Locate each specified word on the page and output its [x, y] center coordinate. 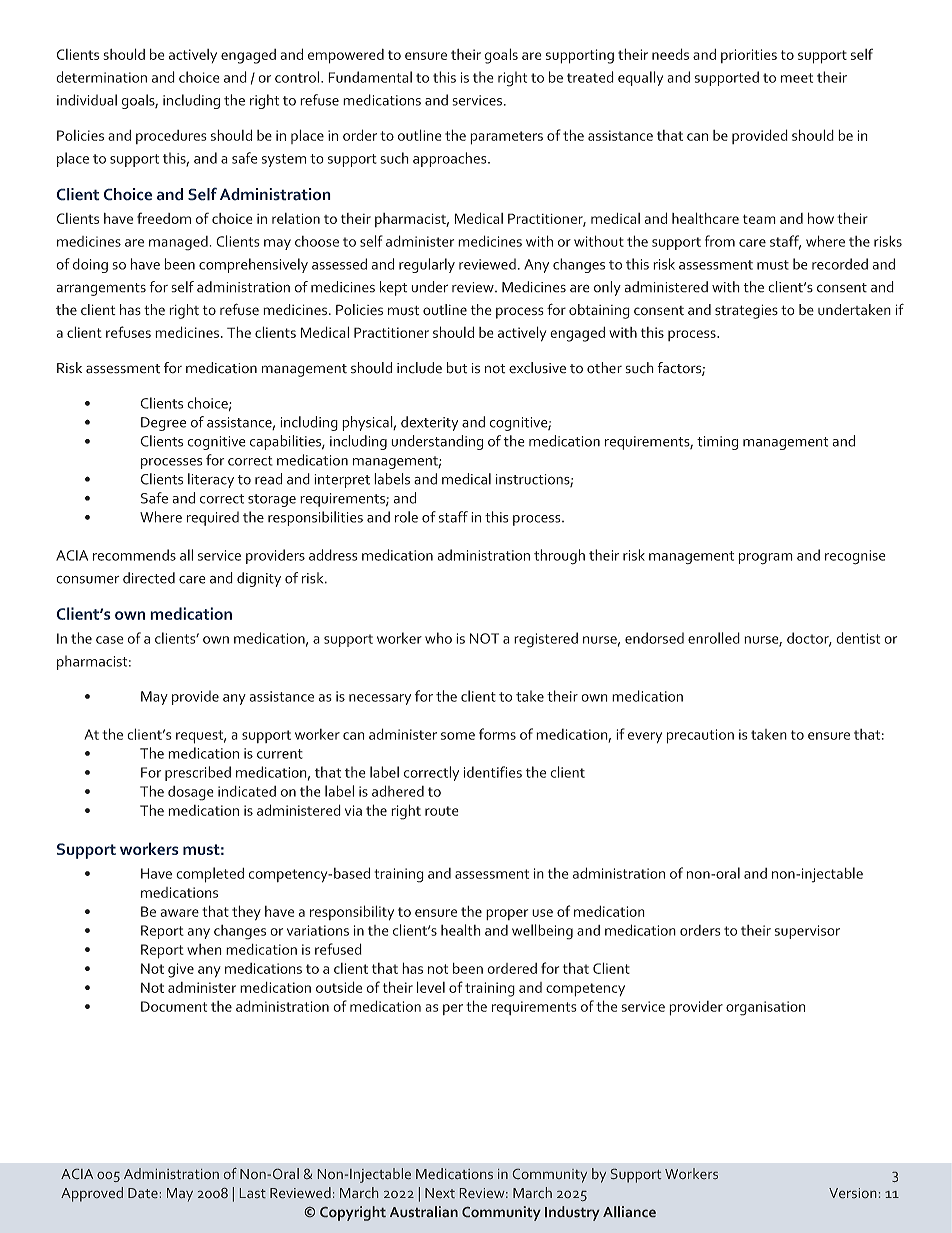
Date [143, 1193]
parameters [506, 138]
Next [440, 1193]
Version [852, 1193]
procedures [171, 137]
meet [797, 78]
